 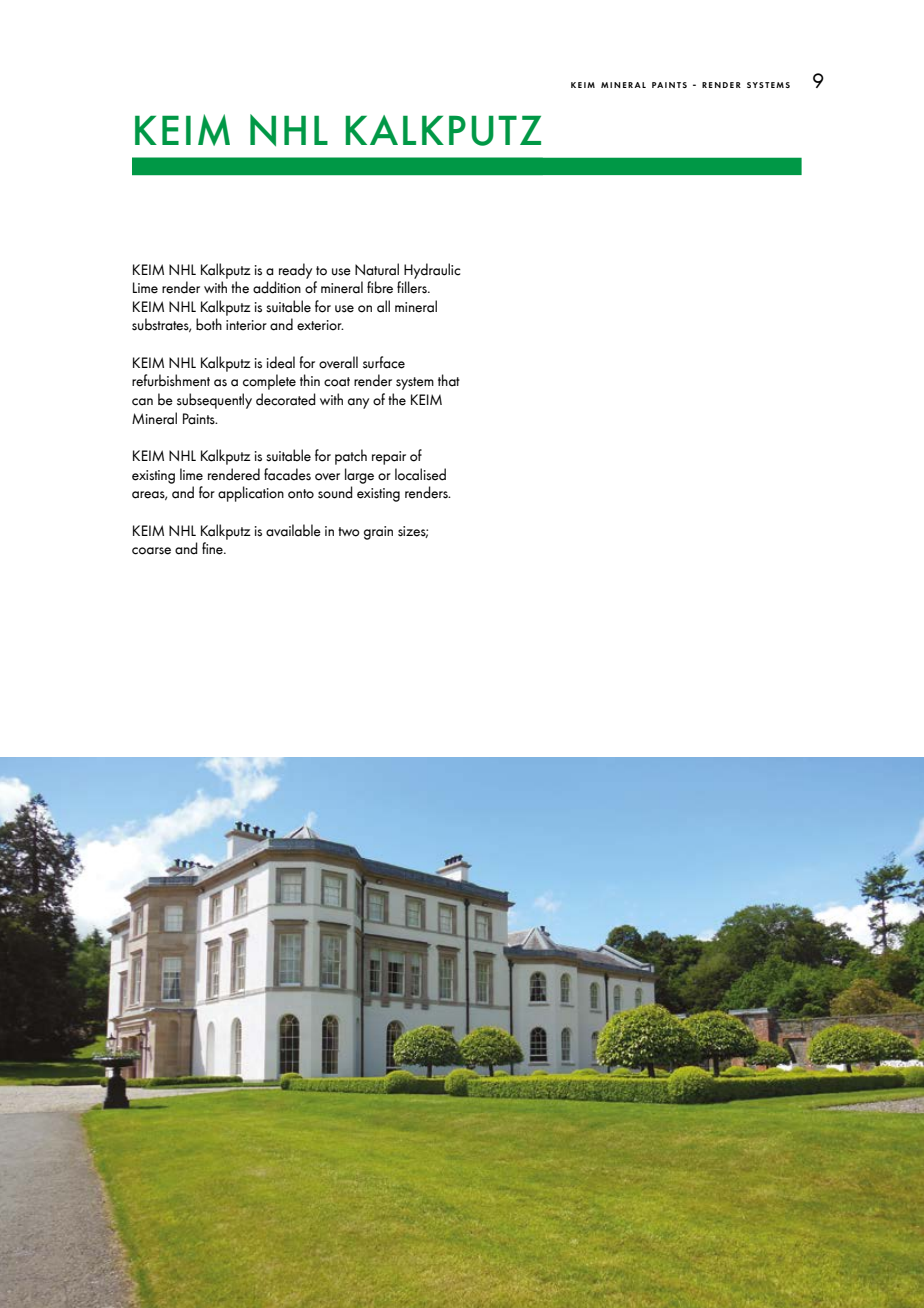 I want to click on coarse, so click(x=151, y=551).
